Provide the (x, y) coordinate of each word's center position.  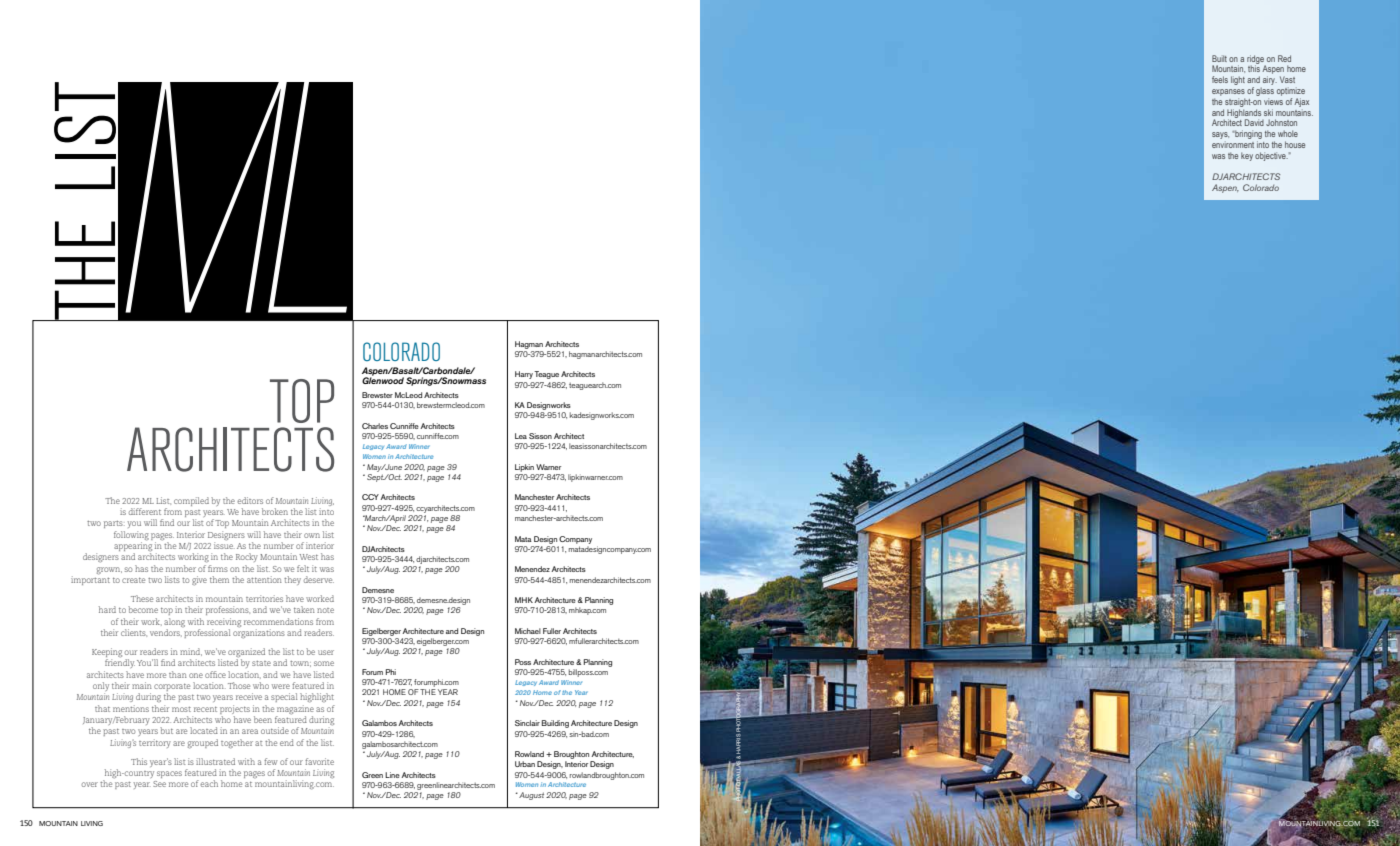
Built (1219, 58)
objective (1271, 156)
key (1247, 156)
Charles (375, 426)
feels (1220, 79)
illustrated (215, 761)
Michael (528, 631)
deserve (319, 579)
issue (224, 545)
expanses (1228, 92)
